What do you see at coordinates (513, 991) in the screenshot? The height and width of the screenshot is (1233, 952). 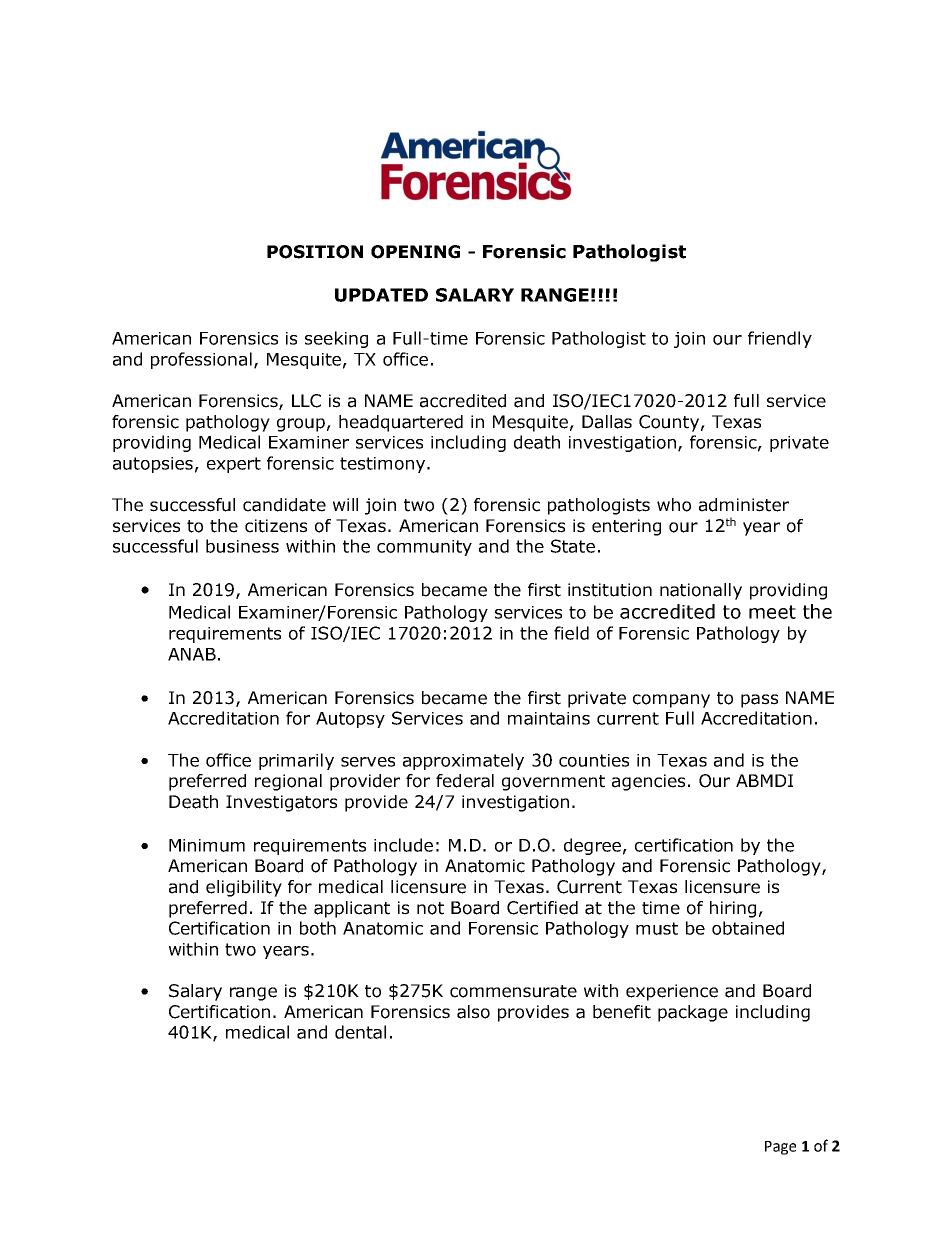 I see `commensurate` at bounding box center [513, 991].
